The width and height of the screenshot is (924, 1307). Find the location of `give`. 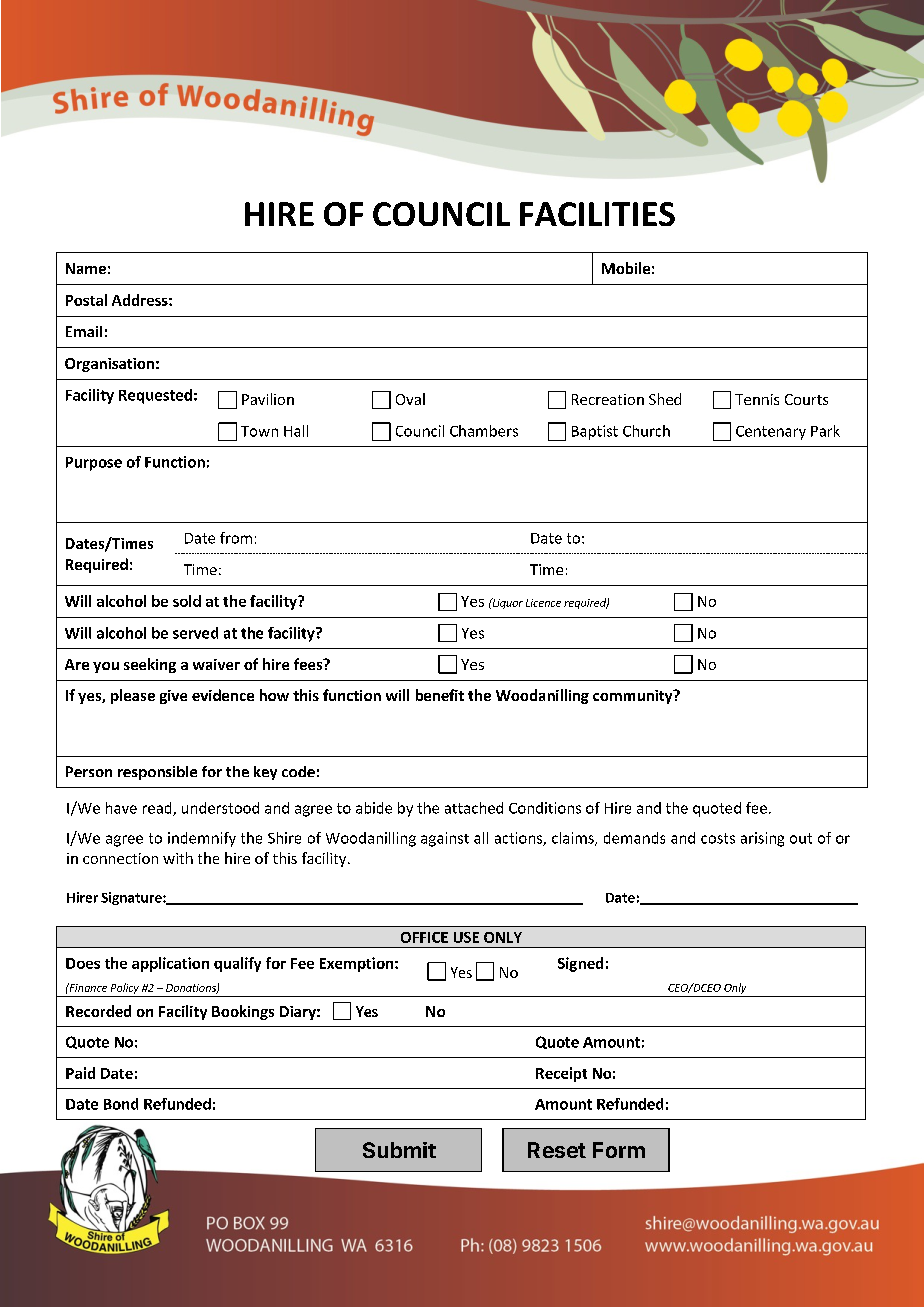

give is located at coordinates (173, 697).
